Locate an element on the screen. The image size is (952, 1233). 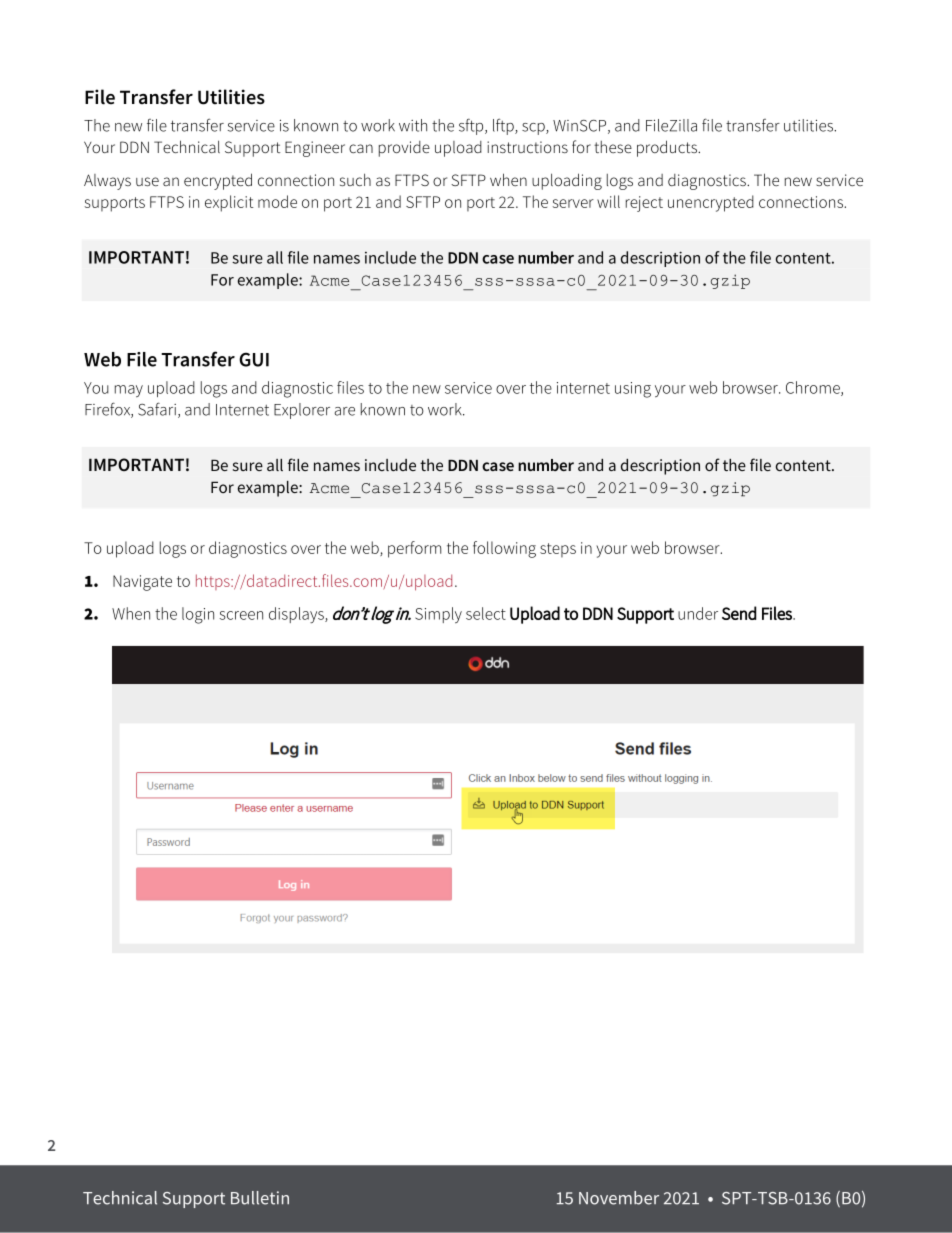
Bulletin is located at coordinates (260, 1198).
